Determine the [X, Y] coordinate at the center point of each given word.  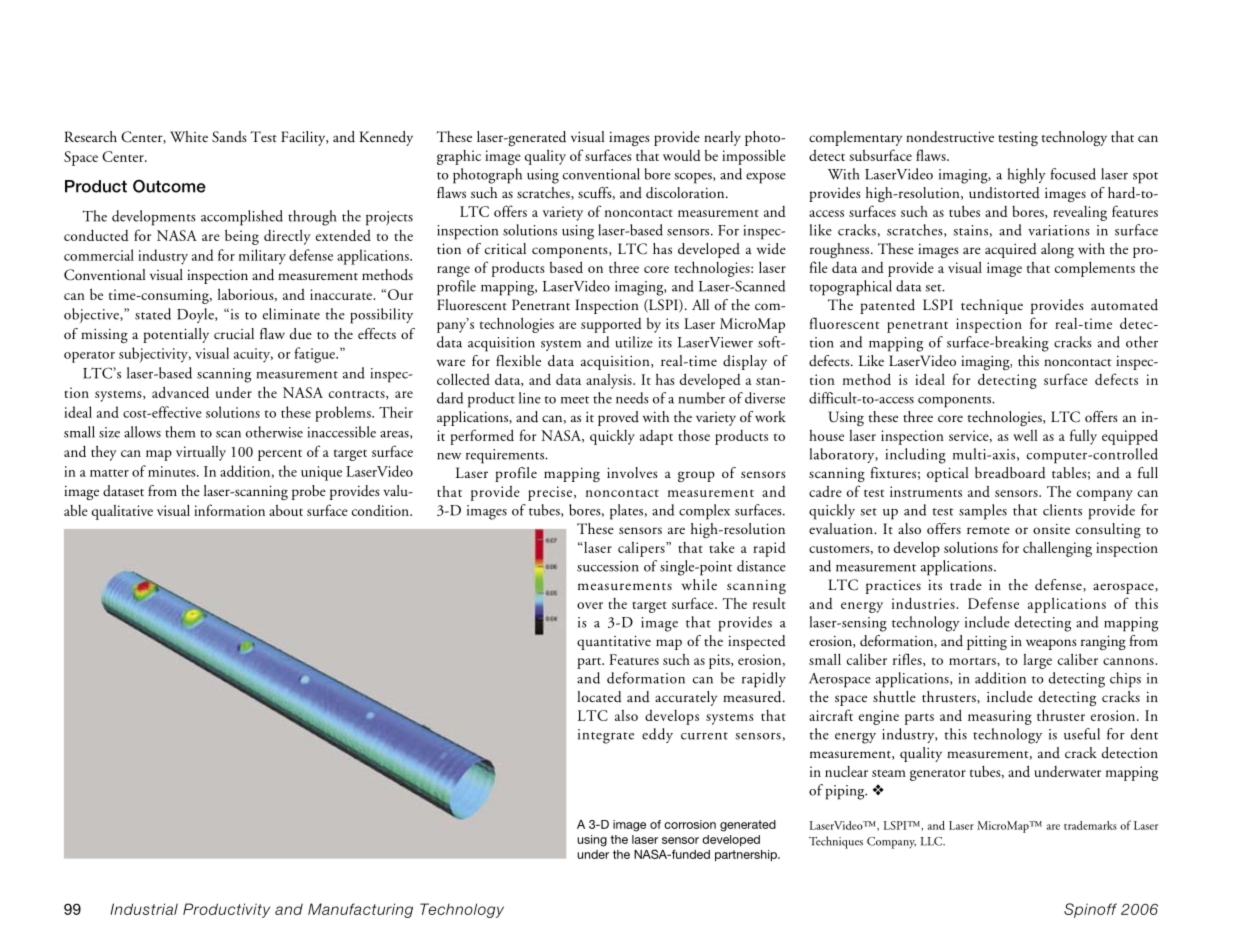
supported [611, 325]
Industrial [144, 909]
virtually [201, 453]
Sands [229, 137]
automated [1124, 305]
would [682, 155]
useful [1082, 734]
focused [1073, 174]
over [590, 605]
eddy [657, 735]
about [286, 510]
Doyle [196, 315]
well [1025, 435]
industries [924, 603]
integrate [606, 736]
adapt [656, 437]
